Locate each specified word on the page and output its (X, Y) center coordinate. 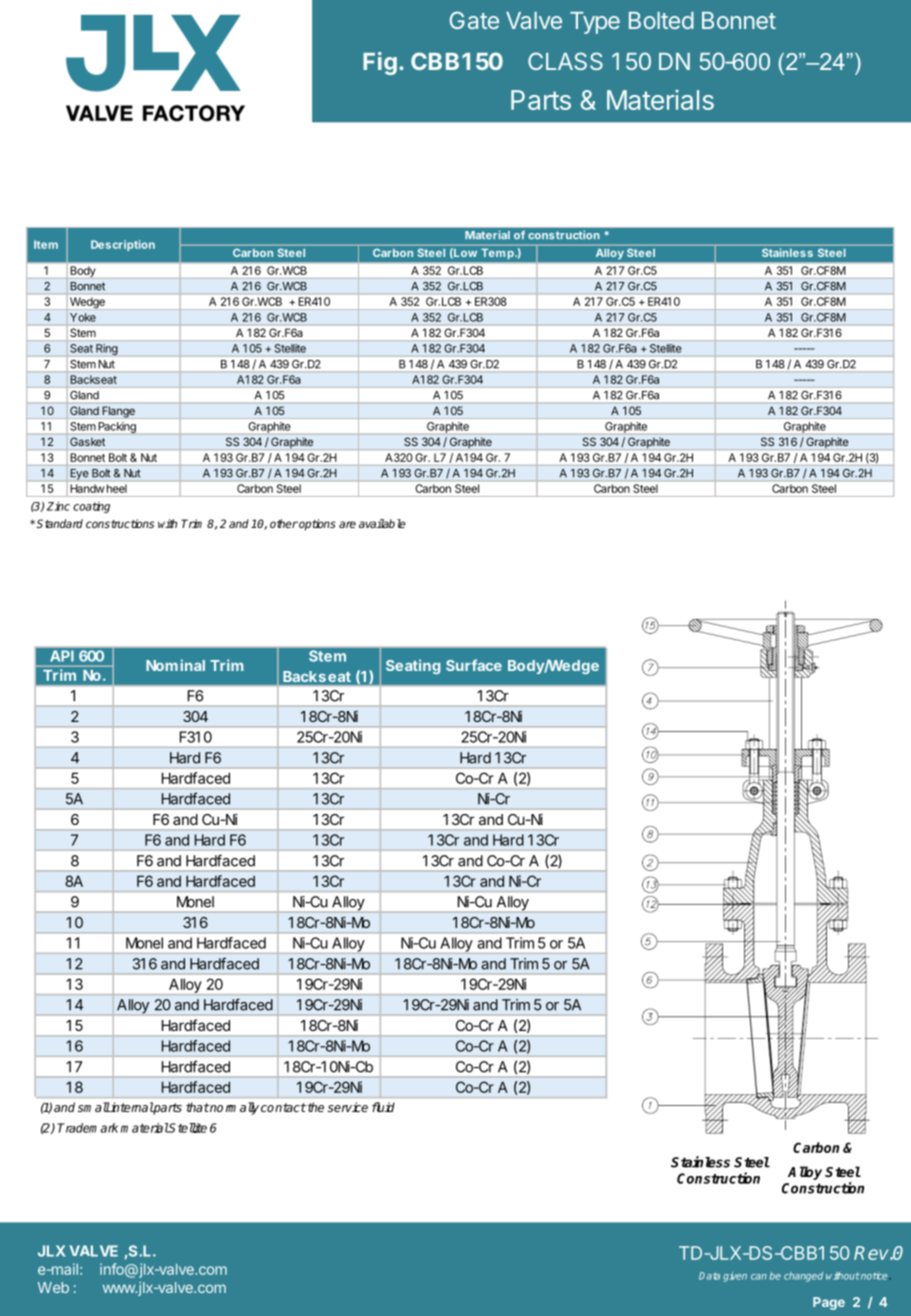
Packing (117, 427)
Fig (380, 63)
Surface (474, 665)
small (93, 1107)
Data (709, 1276)
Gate (474, 20)
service (347, 1107)
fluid (383, 1107)
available (382, 523)
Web (53, 1287)
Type (595, 23)
